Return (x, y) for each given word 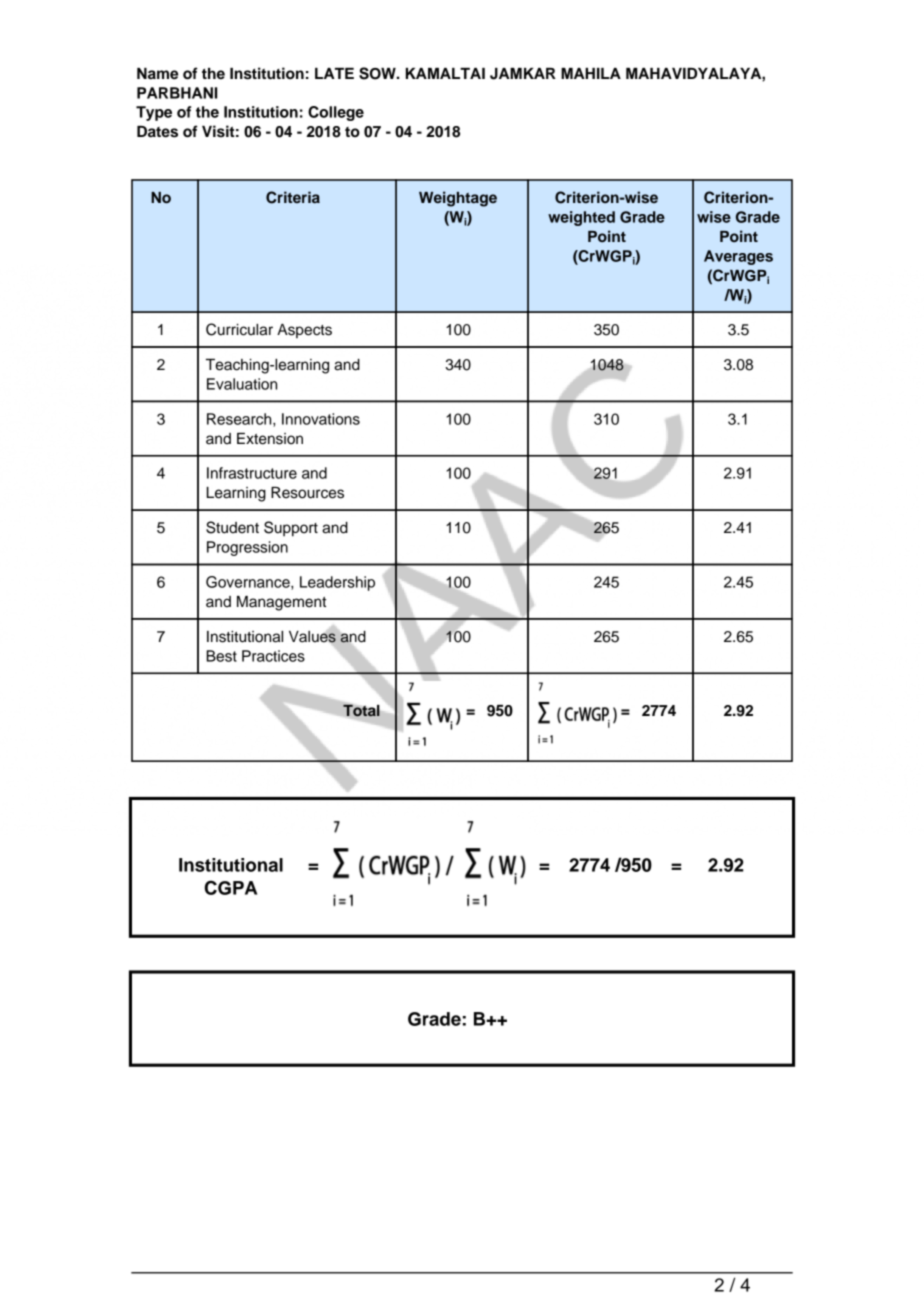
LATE (334, 73)
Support (291, 529)
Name (157, 74)
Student (232, 527)
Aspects (304, 331)
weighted (581, 218)
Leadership (337, 583)
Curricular (239, 329)
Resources (307, 493)
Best (221, 656)
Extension (270, 439)
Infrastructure (252, 473)
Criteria (293, 197)
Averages (738, 257)
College (336, 113)
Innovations (321, 419)
